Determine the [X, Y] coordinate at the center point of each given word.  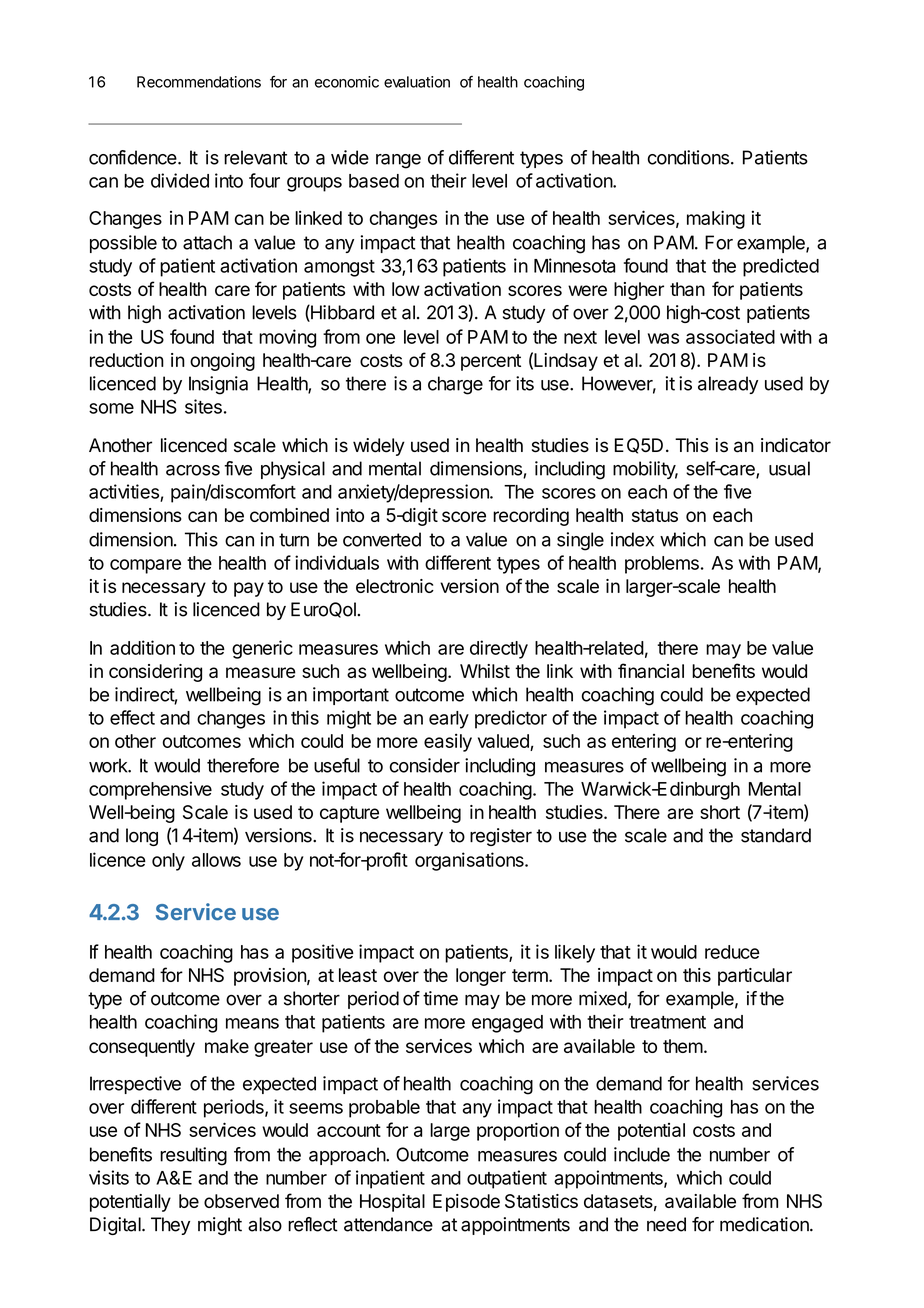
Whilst [485, 671]
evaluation [417, 82]
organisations [470, 861]
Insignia [218, 385]
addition [142, 647]
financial [651, 670]
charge [455, 385]
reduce [732, 952]
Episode [466, 1203]
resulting [193, 1156]
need [666, 1224]
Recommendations [199, 82]
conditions [688, 157]
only [168, 862]
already [728, 385]
